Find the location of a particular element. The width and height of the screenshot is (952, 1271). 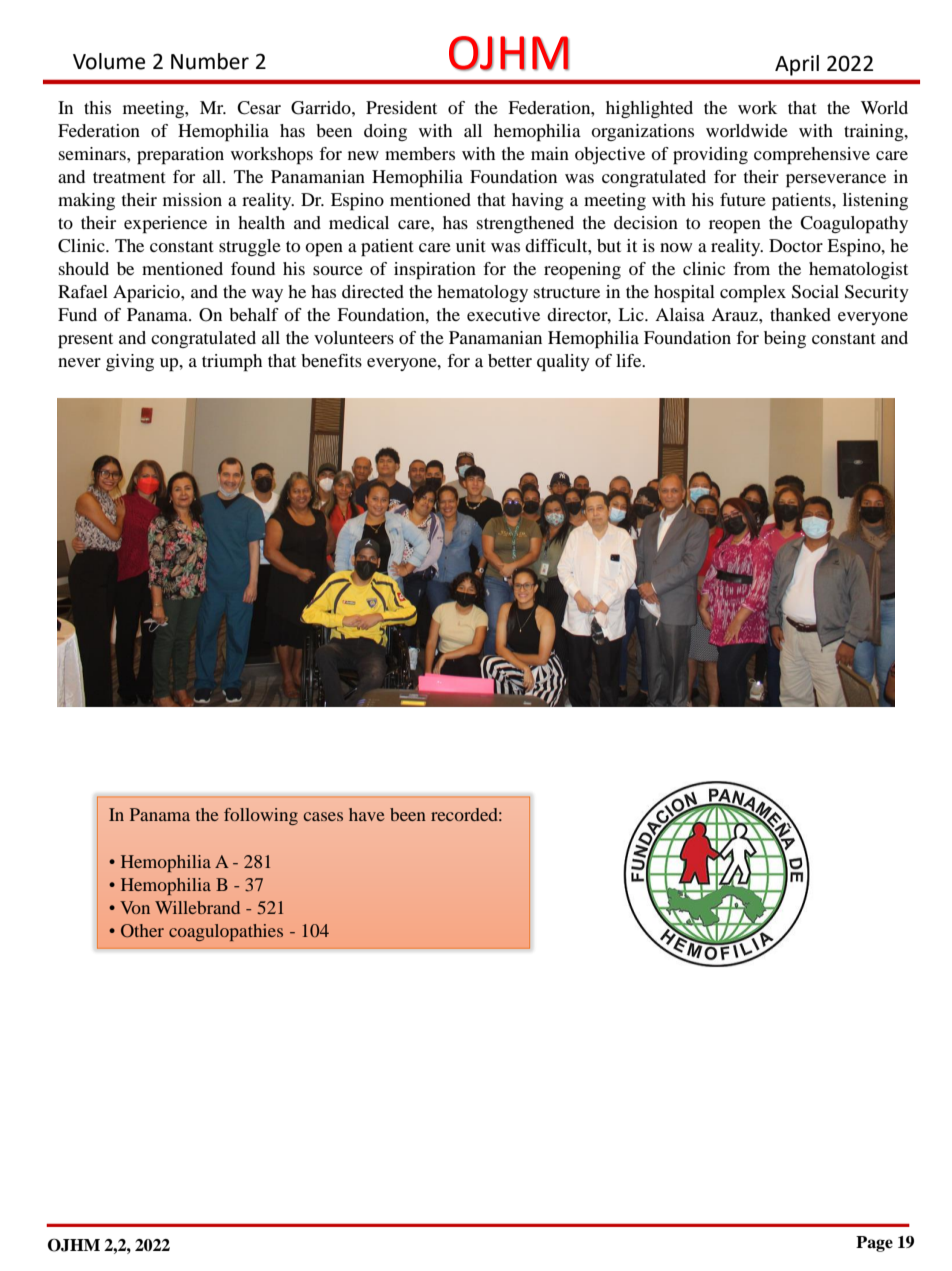

triumph is located at coordinates (232, 363).
